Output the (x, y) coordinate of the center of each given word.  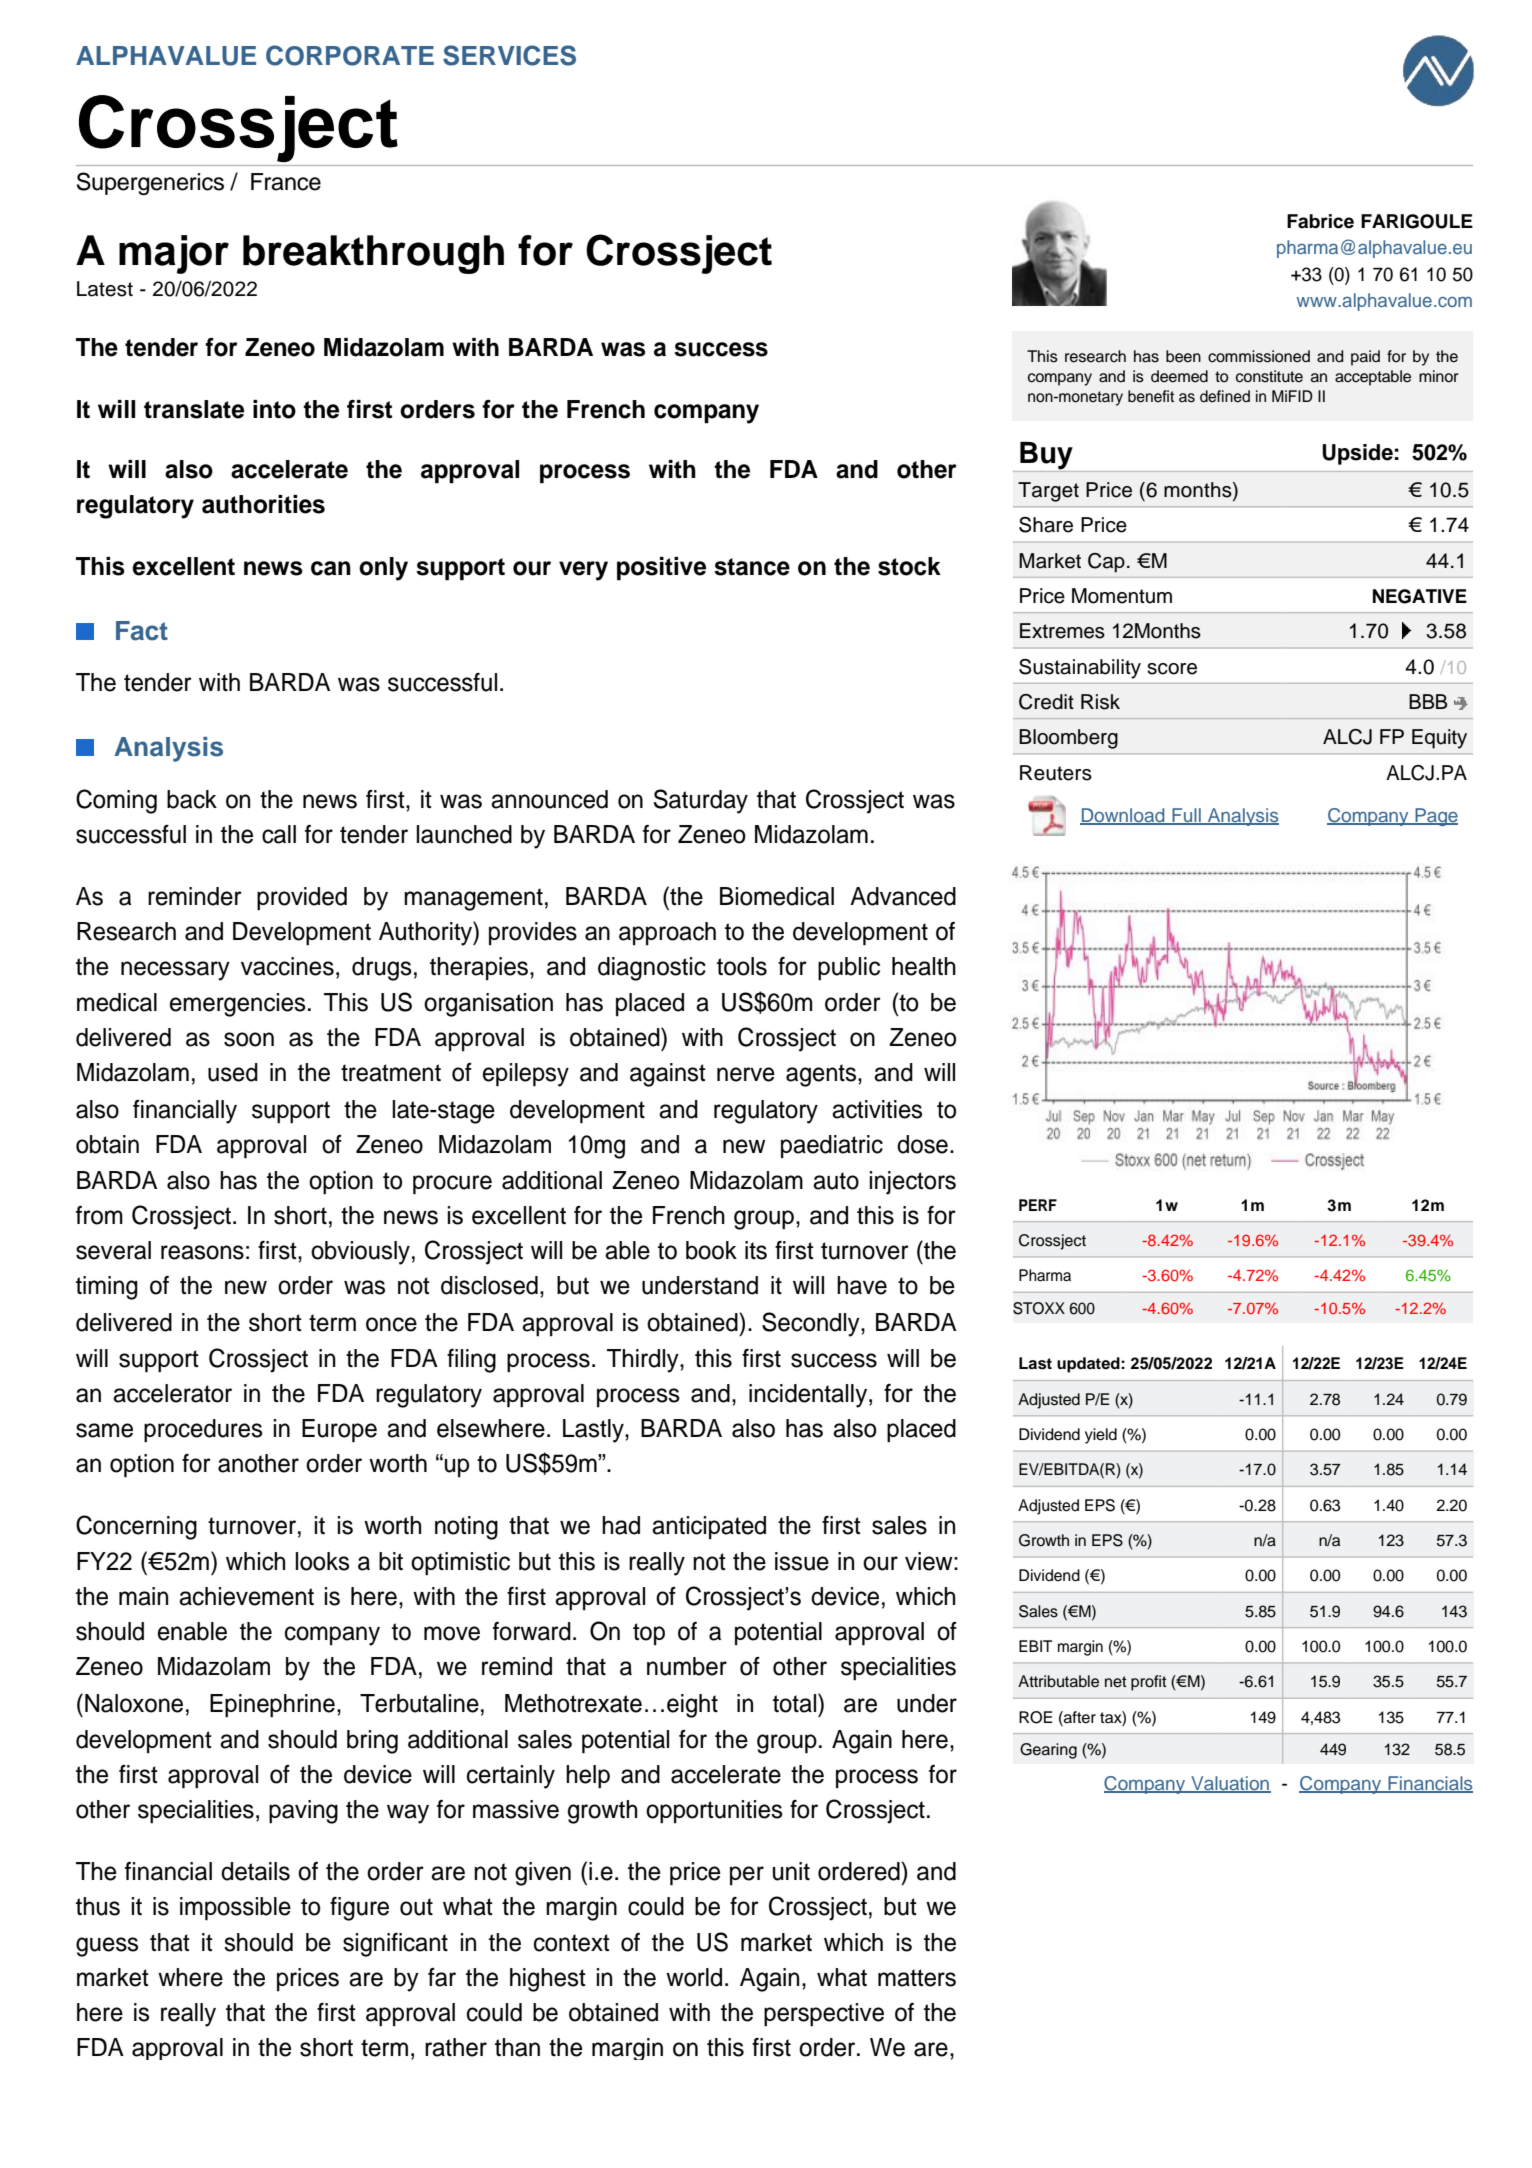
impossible (235, 1909)
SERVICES (509, 55)
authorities (263, 504)
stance (752, 567)
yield (1101, 1436)
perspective (824, 2014)
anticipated (709, 1527)
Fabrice (1320, 221)
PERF (1038, 1205)
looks (322, 1561)
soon (249, 1039)
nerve (746, 1074)
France (286, 182)
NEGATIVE (1420, 596)
